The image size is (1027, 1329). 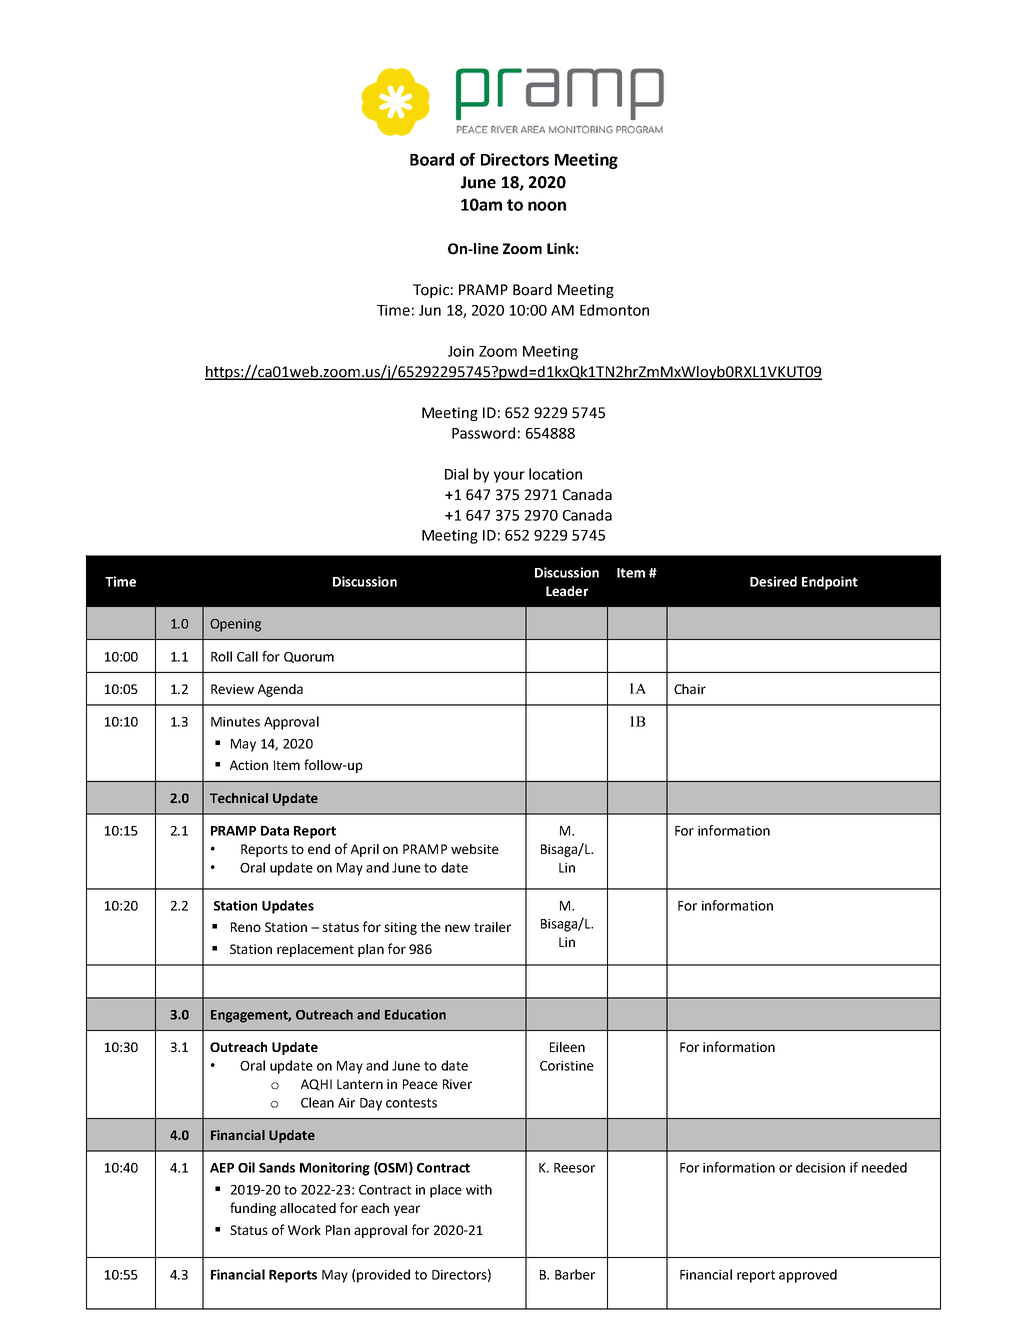 What do you see at coordinates (304, 1230) in the image?
I see `Work` at bounding box center [304, 1230].
